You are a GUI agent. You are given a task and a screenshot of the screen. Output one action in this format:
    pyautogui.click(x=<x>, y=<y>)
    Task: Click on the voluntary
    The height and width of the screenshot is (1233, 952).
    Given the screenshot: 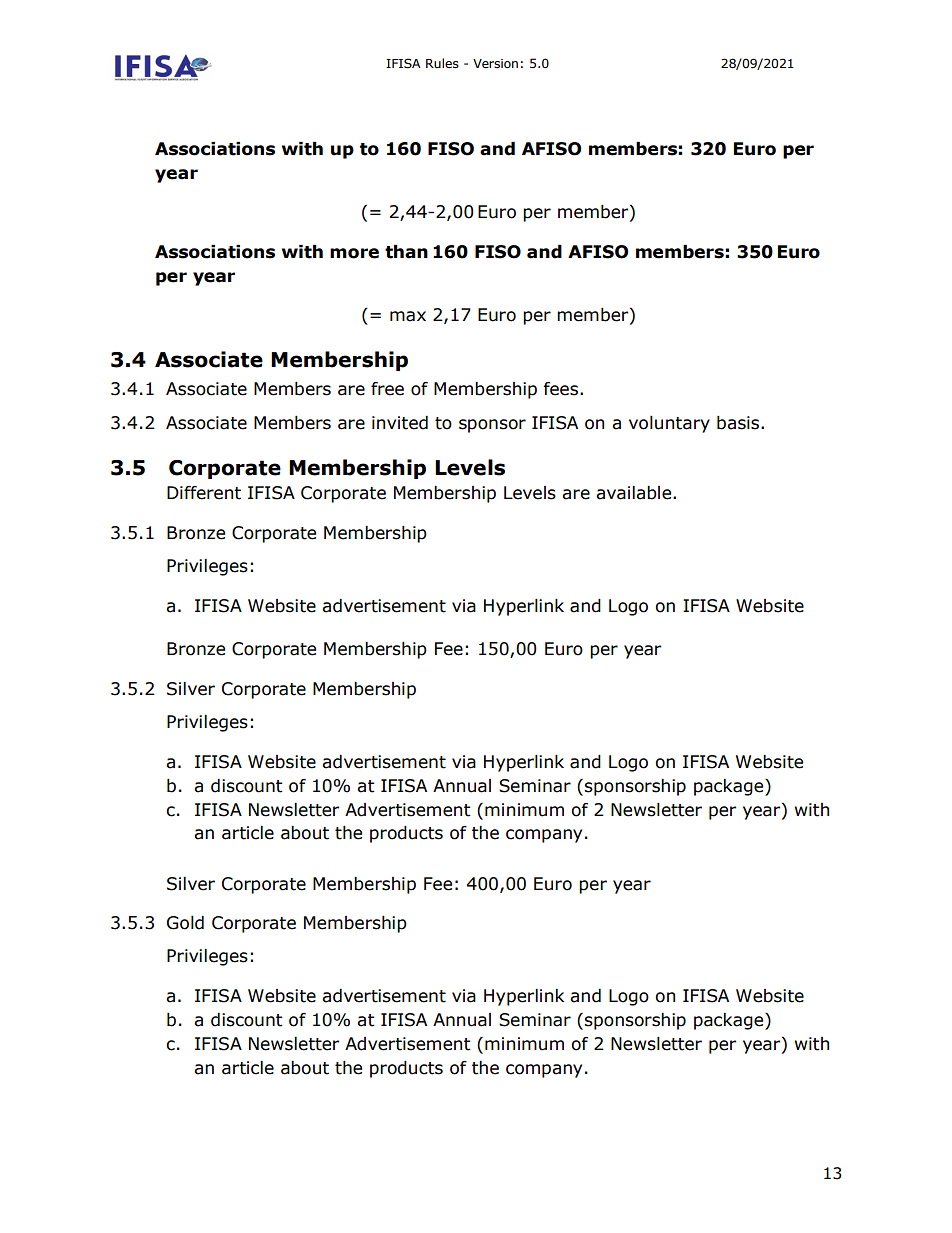 What is the action you would take?
    pyautogui.click(x=669, y=424)
